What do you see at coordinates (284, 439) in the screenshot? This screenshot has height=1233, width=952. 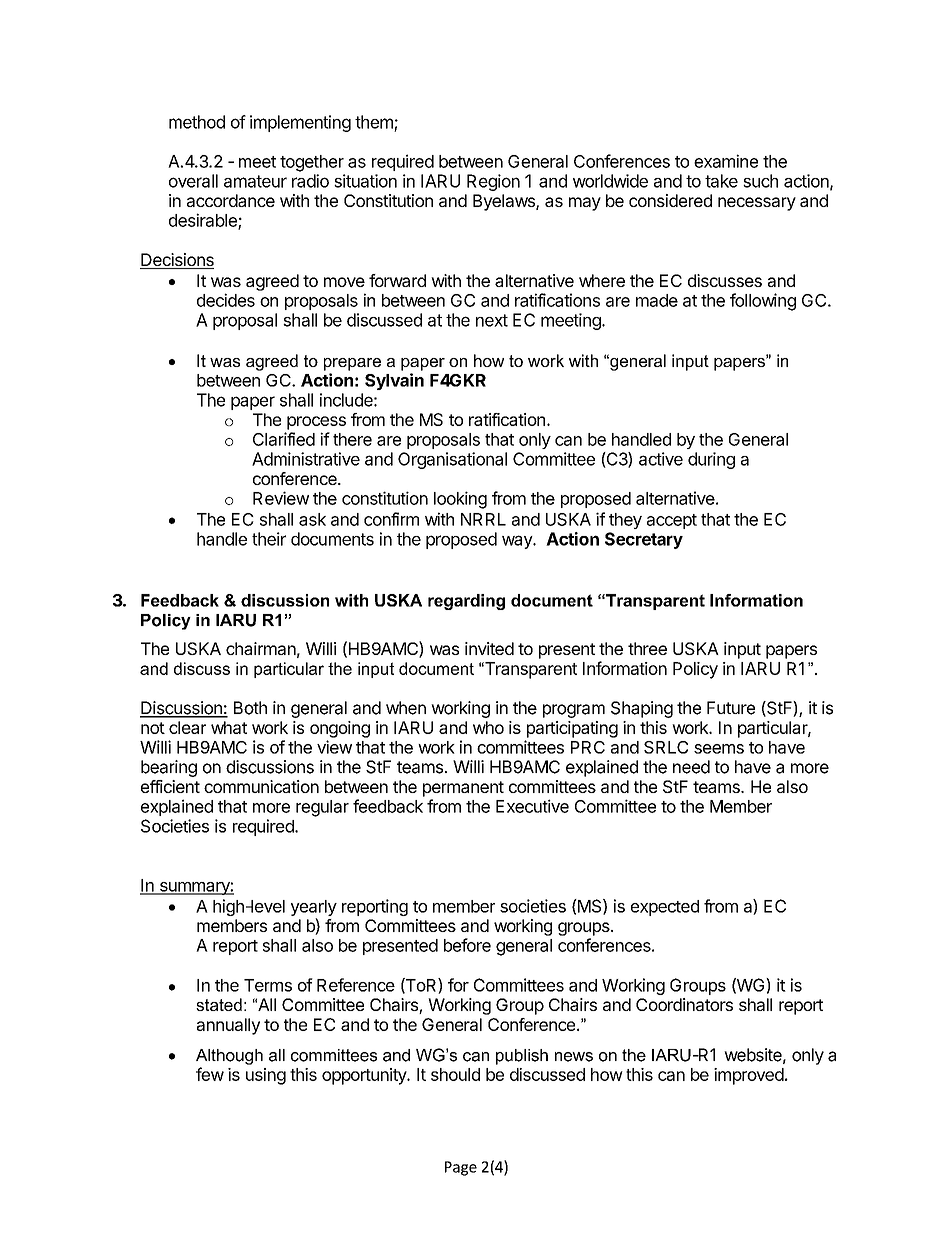 I see `Clarified` at bounding box center [284, 439].
